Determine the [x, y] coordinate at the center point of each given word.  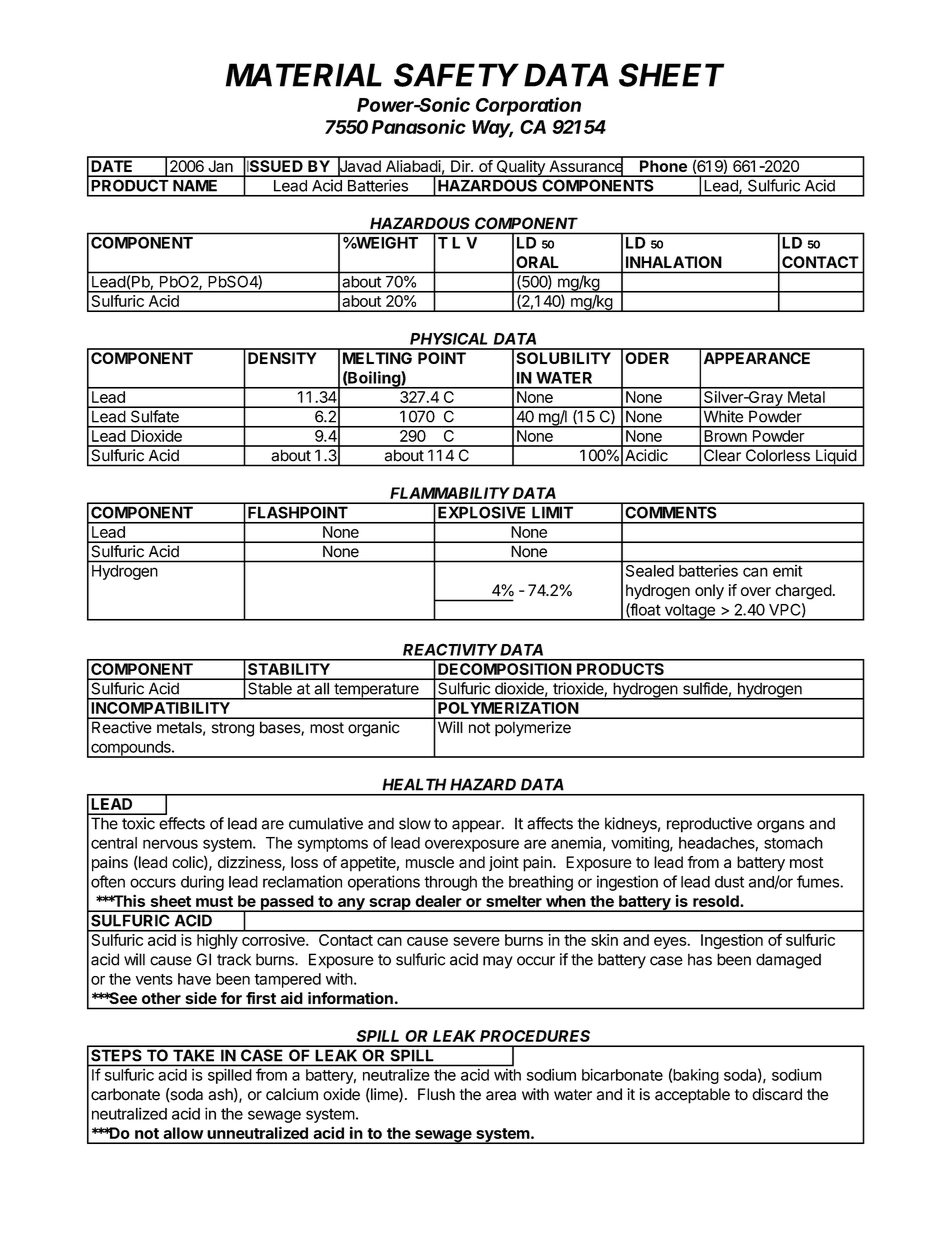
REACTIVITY [450, 649]
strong [233, 729]
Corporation [528, 106]
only [709, 592]
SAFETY [456, 75]
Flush [436, 1094]
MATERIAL [304, 75]
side [201, 998]
